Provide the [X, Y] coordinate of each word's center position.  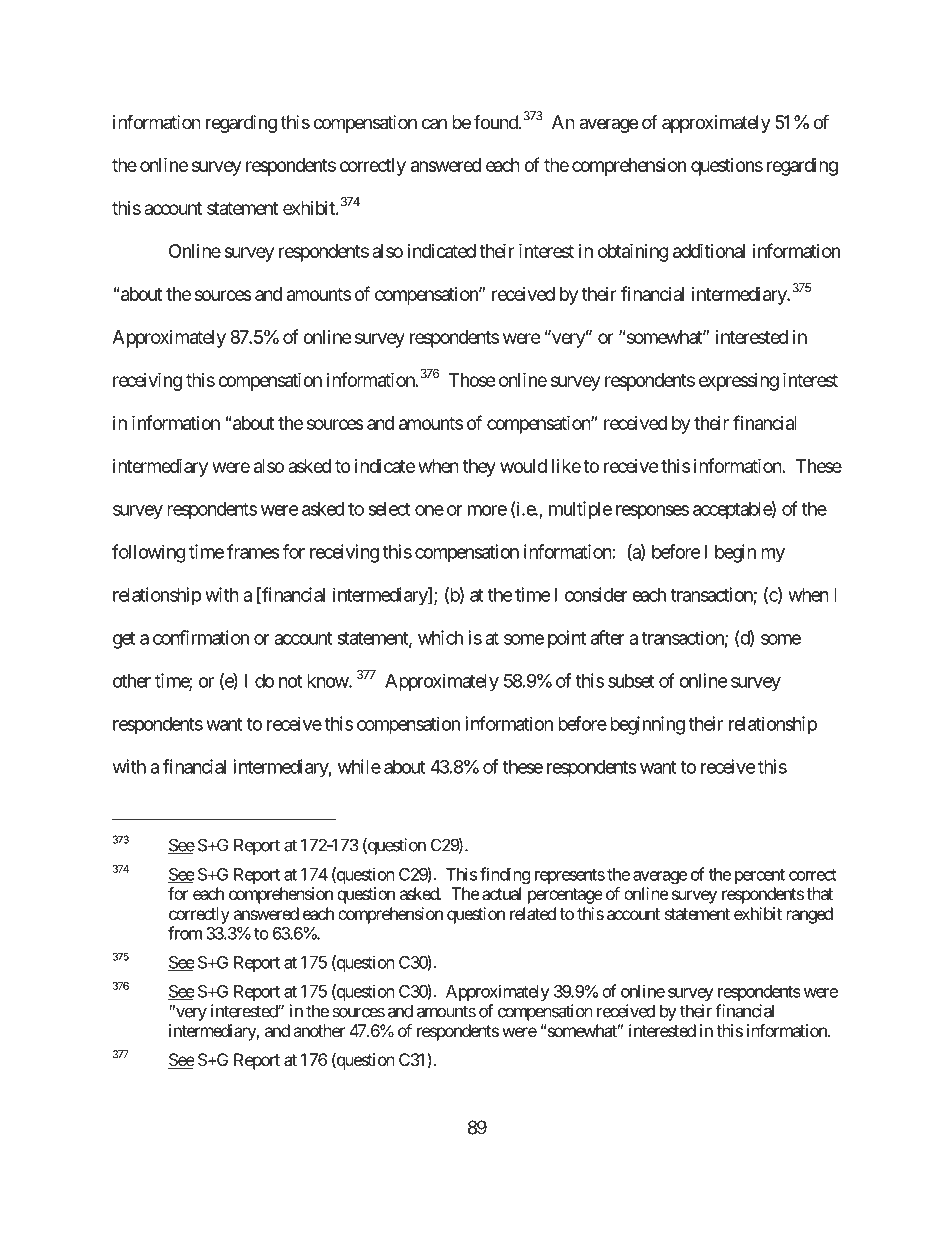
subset [631, 681]
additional [709, 250]
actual [501, 893]
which [440, 637]
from [185, 933]
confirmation [201, 637]
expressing [739, 382]
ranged [810, 915]
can [434, 124]
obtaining [633, 252]
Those [472, 380]
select [389, 509]
